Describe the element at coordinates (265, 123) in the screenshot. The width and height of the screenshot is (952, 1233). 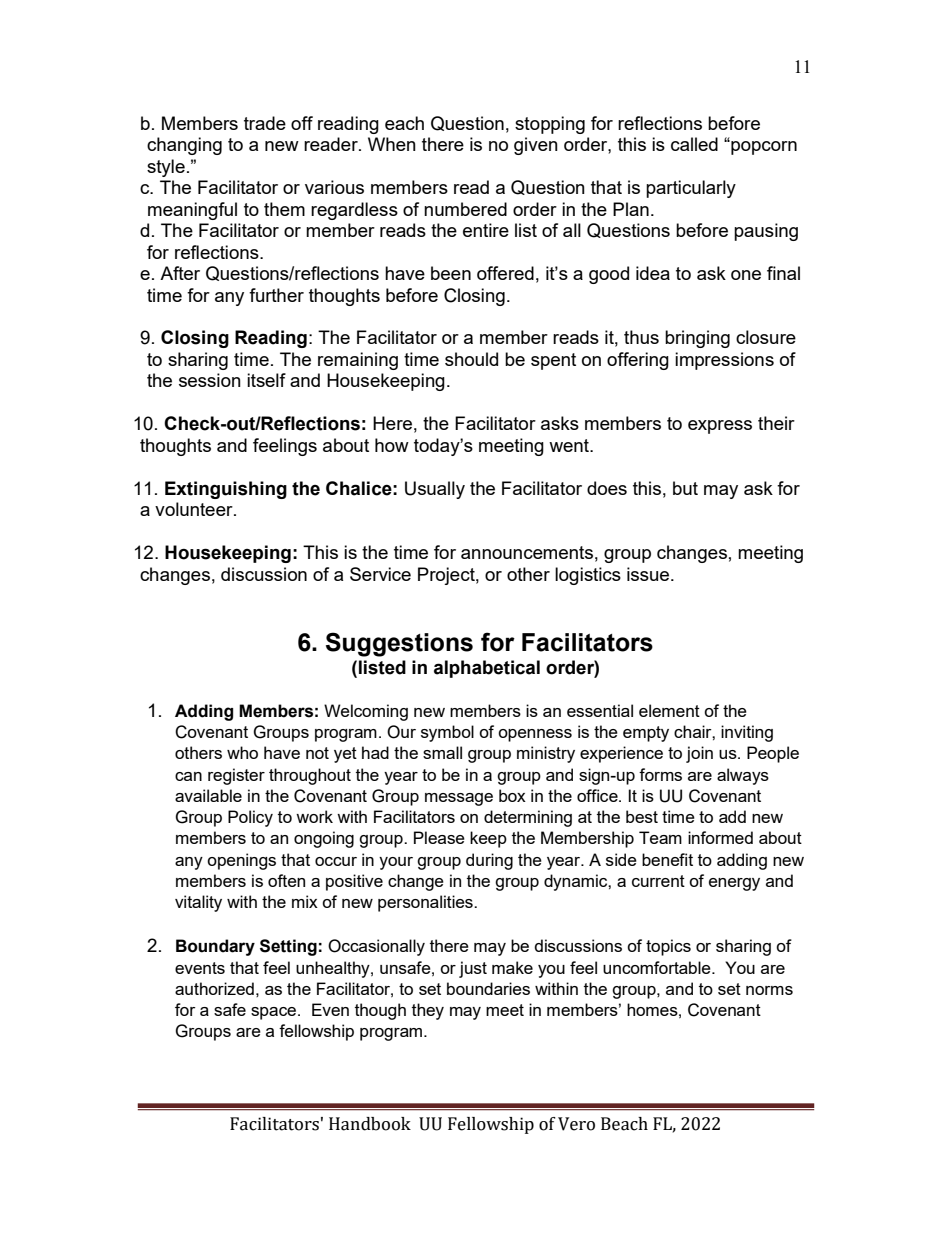
I see `trade` at that location.
